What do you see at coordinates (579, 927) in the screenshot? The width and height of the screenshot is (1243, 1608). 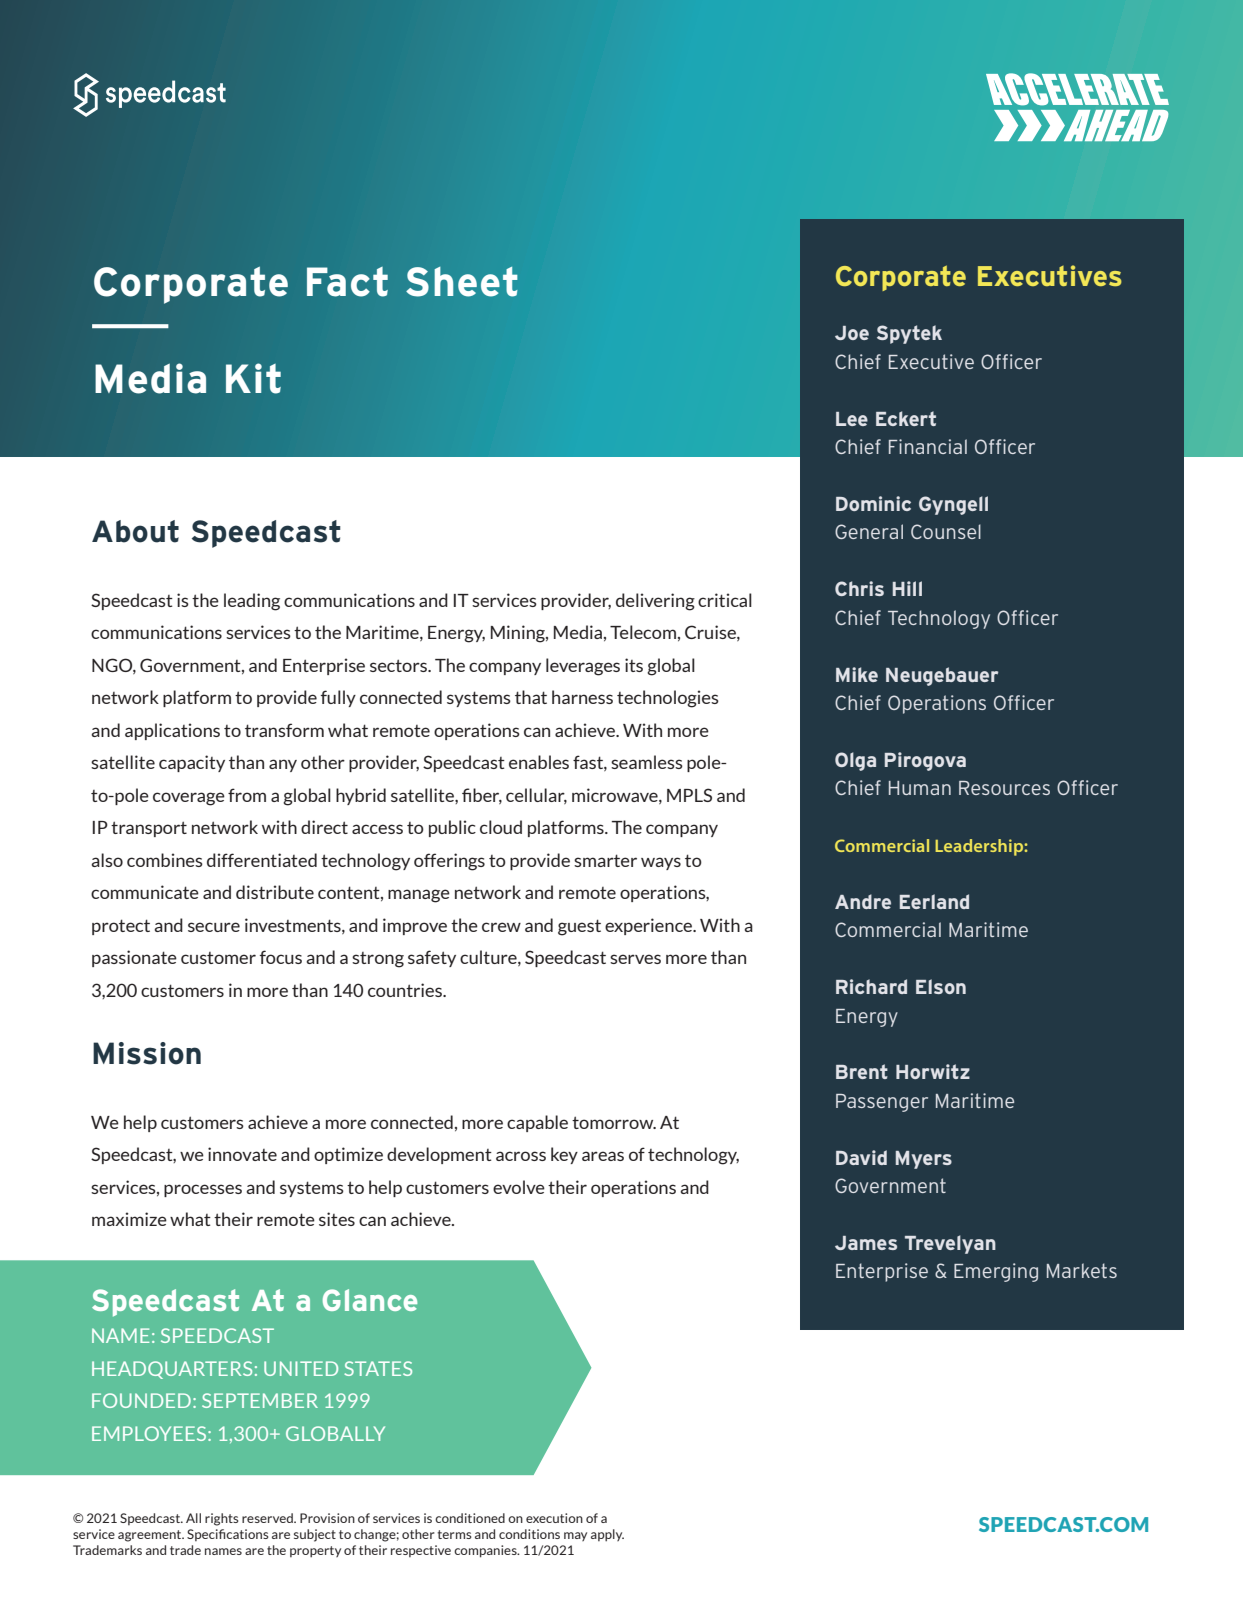 I see `guest` at bounding box center [579, 927].
